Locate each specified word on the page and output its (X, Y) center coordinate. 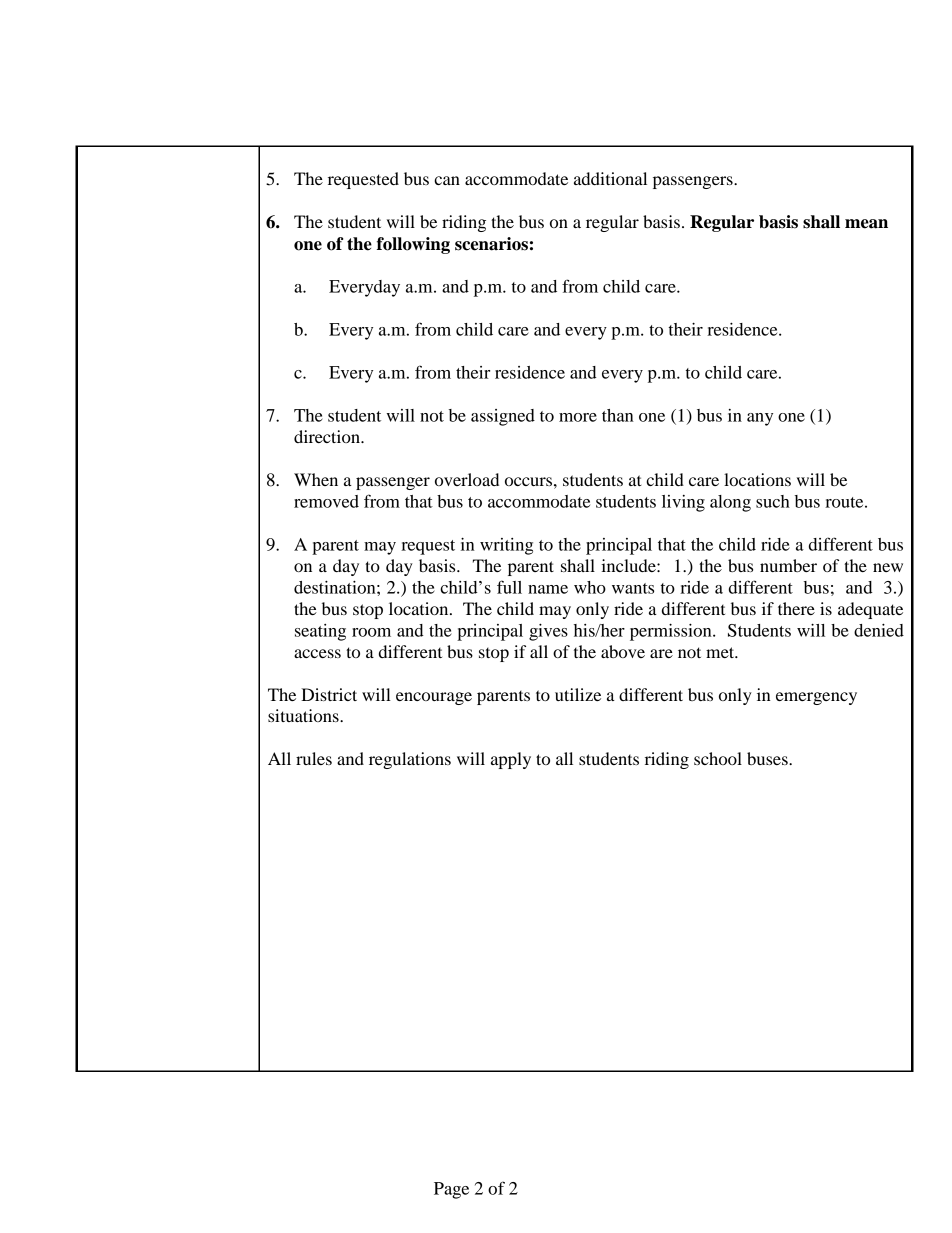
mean (866, 224)
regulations (410, 760)
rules (314, 758)
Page (451, 1190)
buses (768, 758)
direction (328, 436)
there (796, 608)
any (760, 419)
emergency (816, 698)
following (413, 245)
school (718, 758)
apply (511, 760)
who (590, 587)
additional (610, 178)
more (578, 417)
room (371, 632)
